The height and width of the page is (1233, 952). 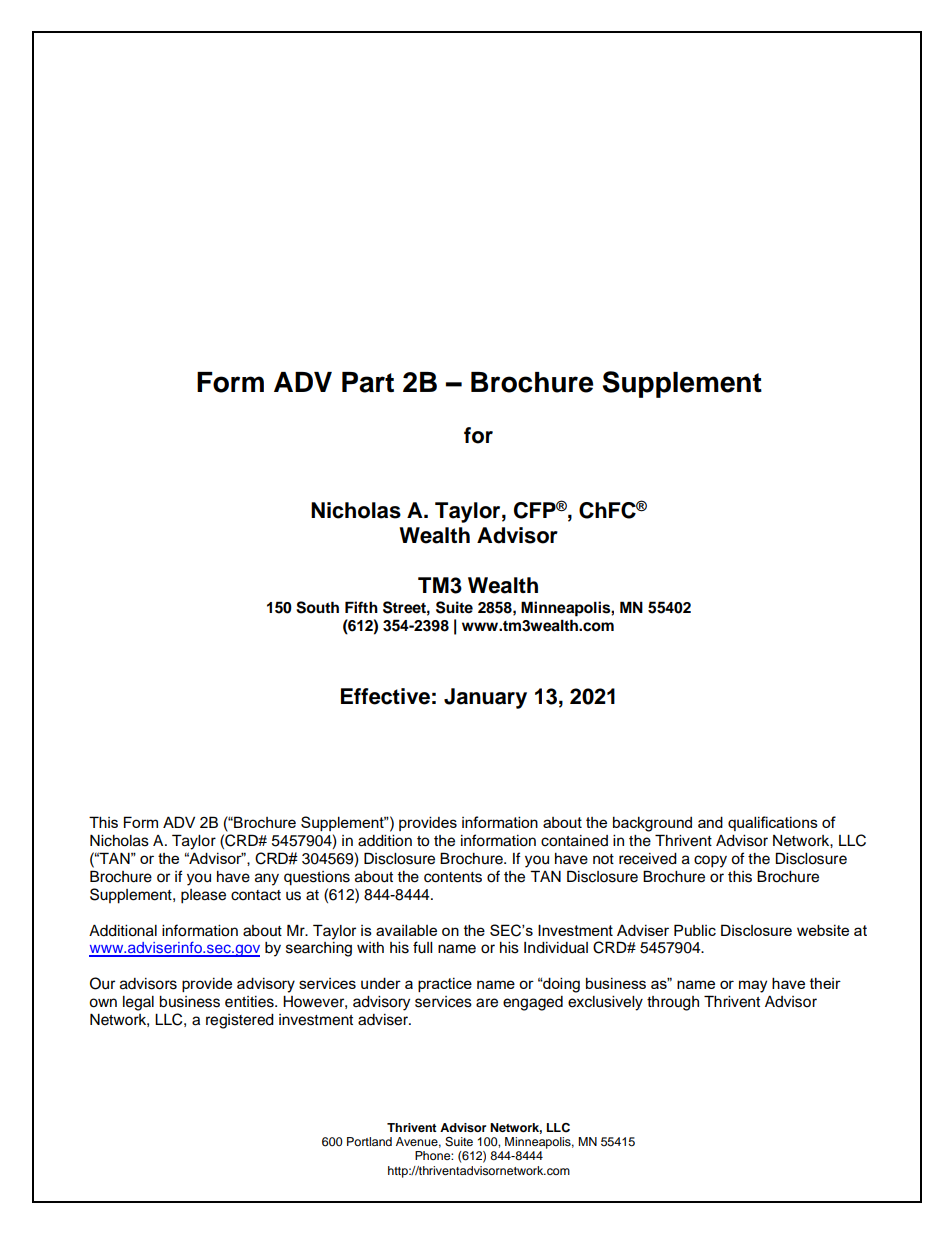 I want to click on any, so click(x=267, y=879).
